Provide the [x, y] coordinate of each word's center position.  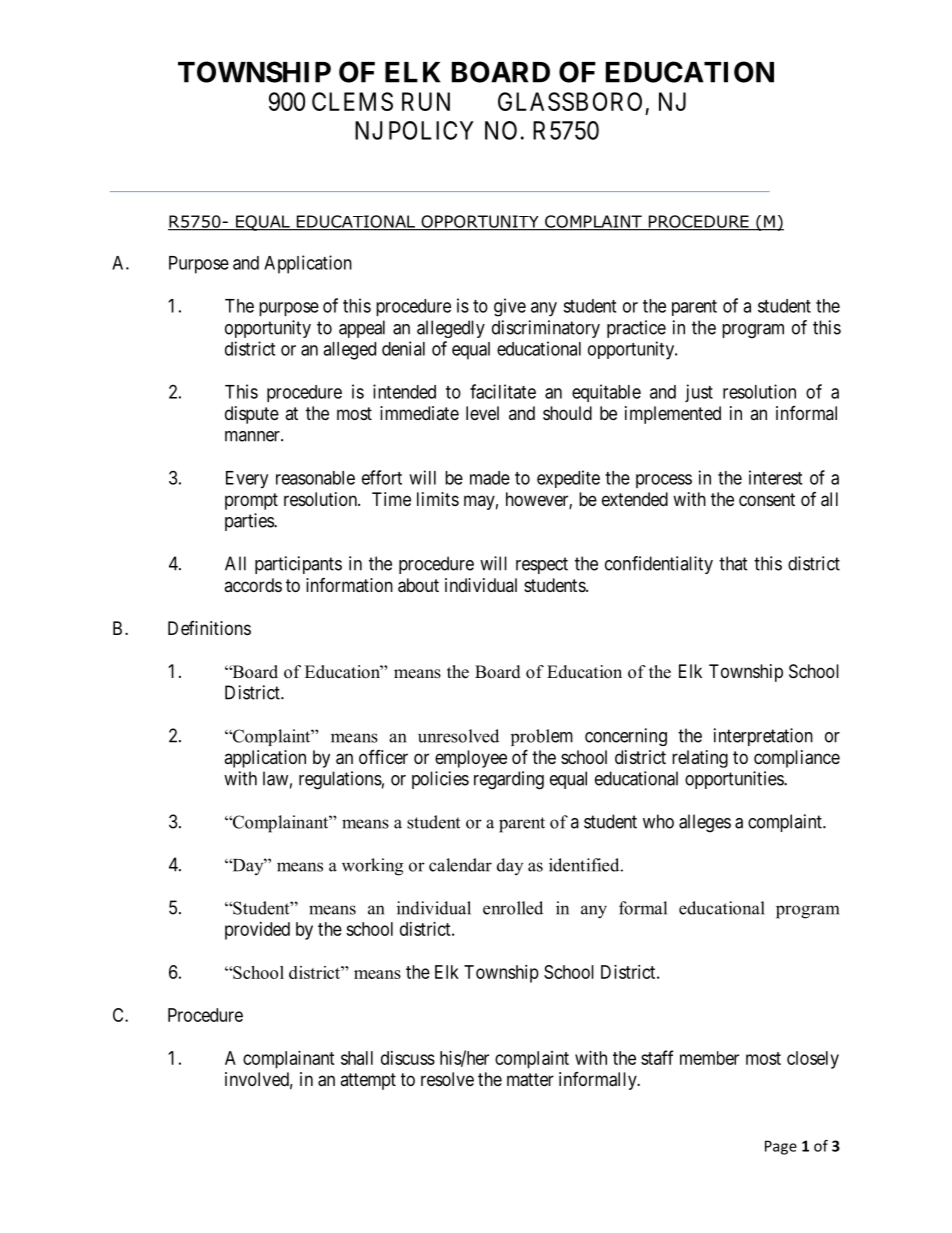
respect [542, 565]
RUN [426, 101]
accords [253, 585]
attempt [368, 1081]
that [733, 563]
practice [636, 329]
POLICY [431, 130]
